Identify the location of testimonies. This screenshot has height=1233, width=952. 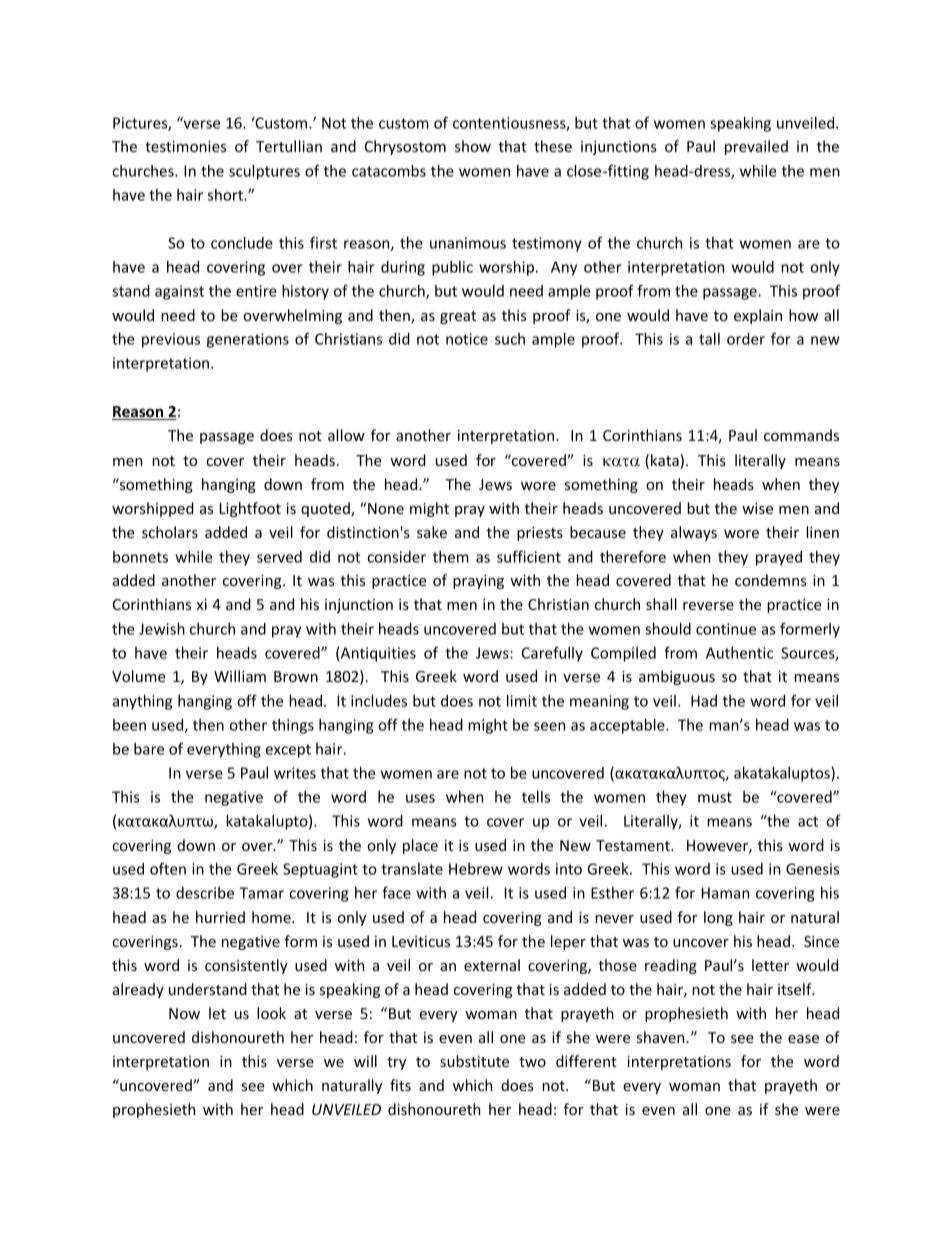
(185, 146).
